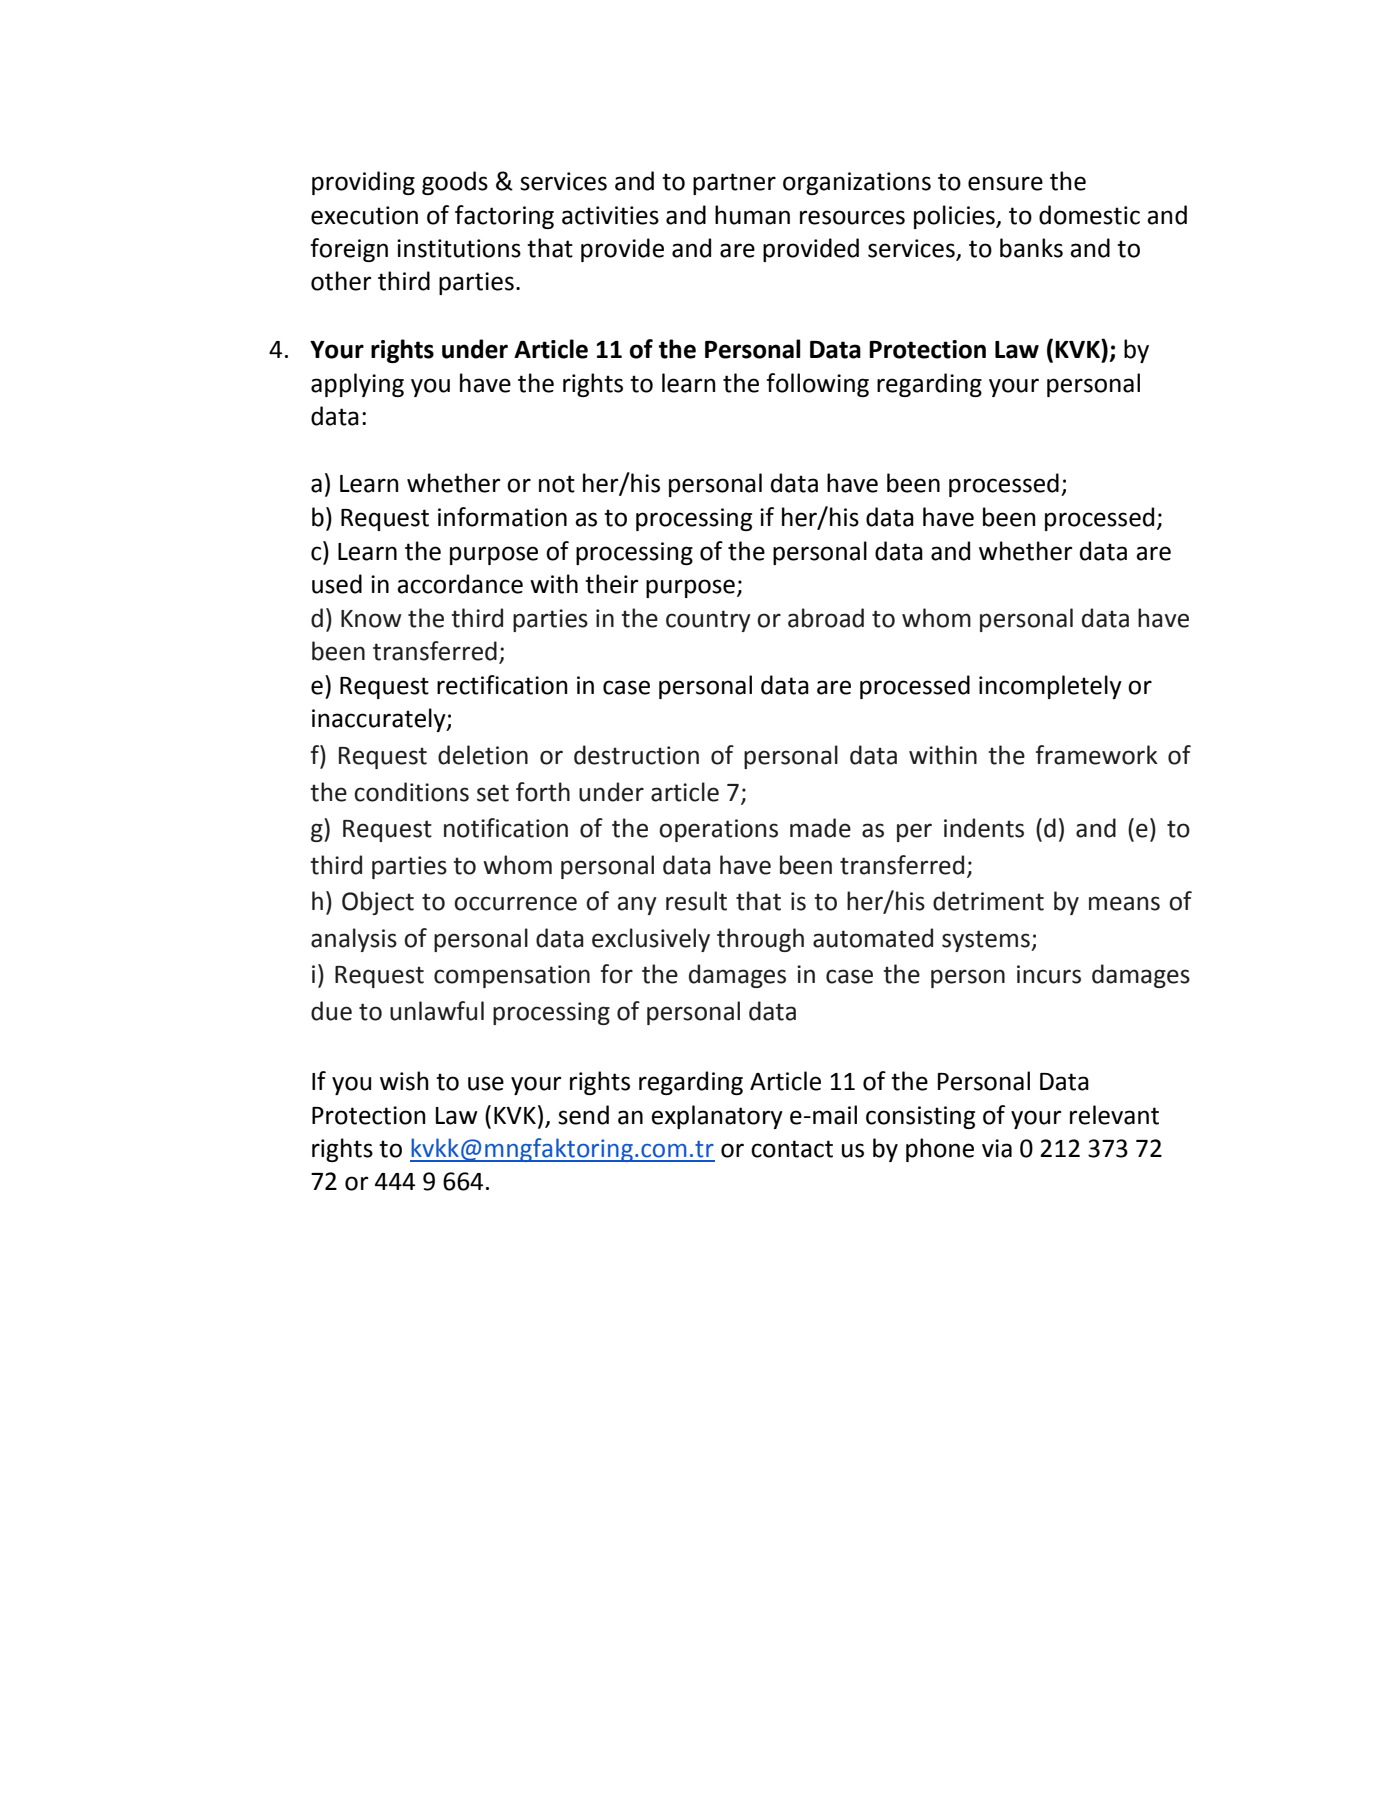  What do you see at coordinates (455, 183) in the image?
I see `goods` at bounding box center [455, 183].
